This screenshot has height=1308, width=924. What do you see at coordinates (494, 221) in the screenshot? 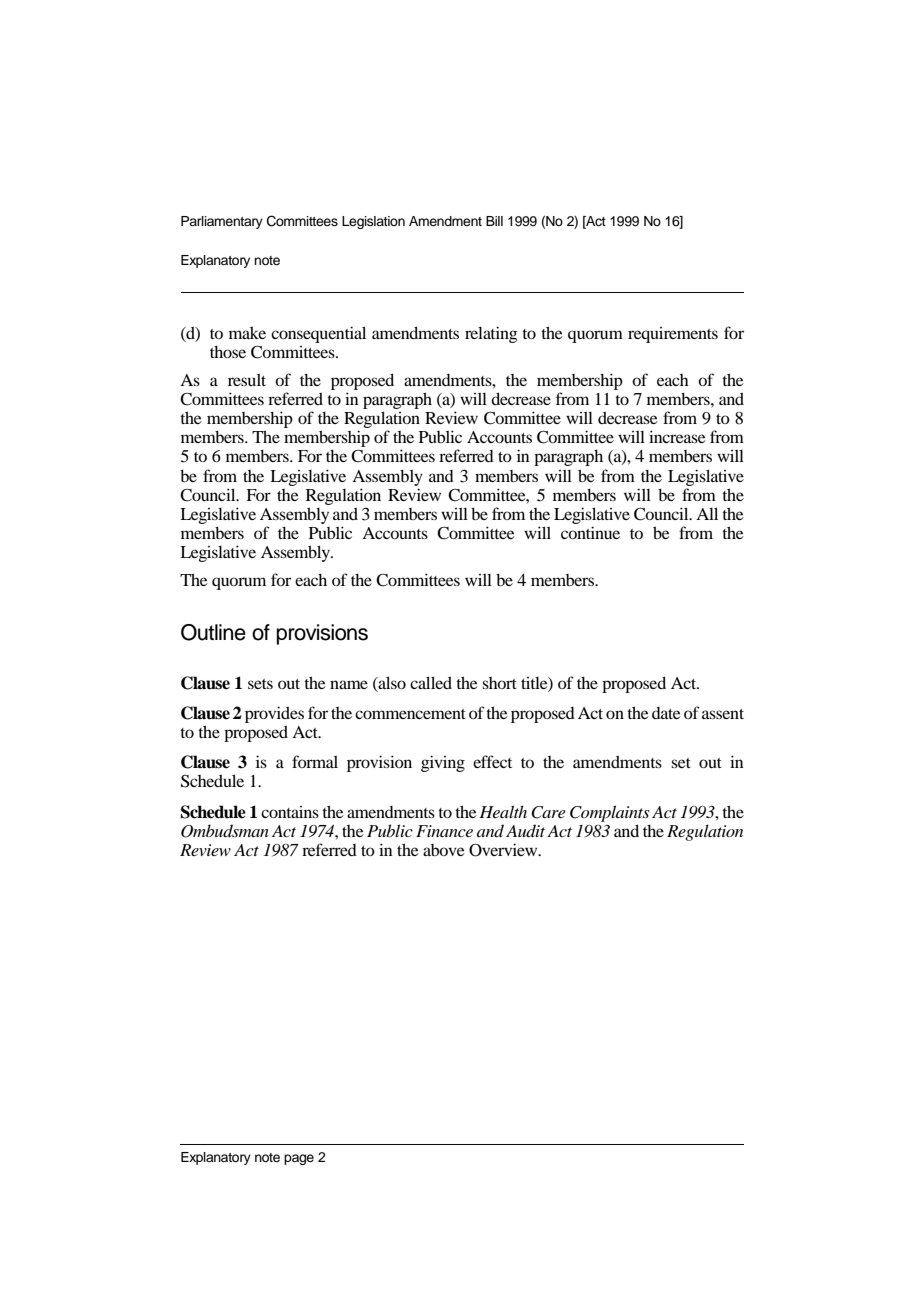
I see `Bill` at bounding box center [494, 221].
